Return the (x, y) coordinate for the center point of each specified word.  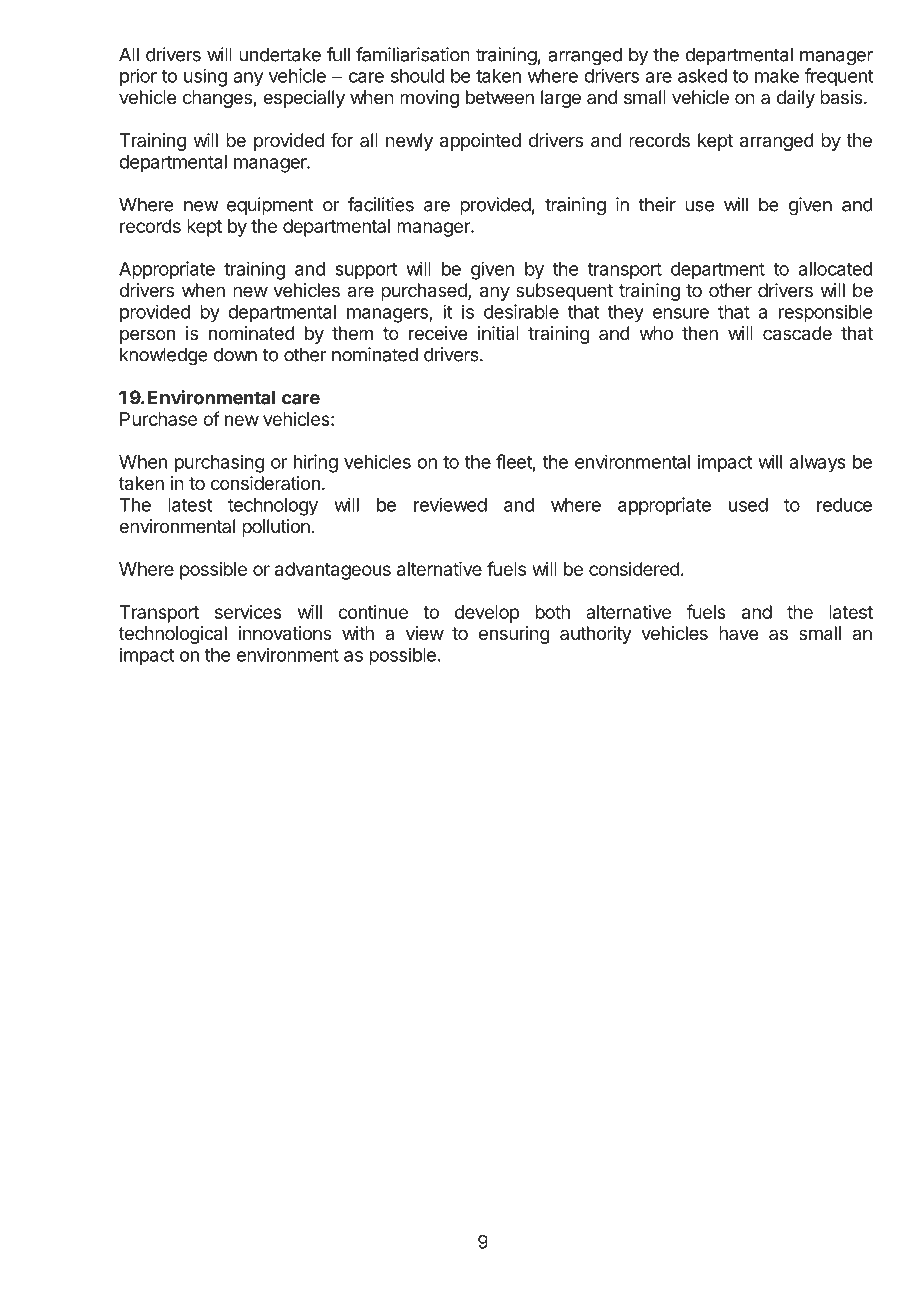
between (500, 97)
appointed (480, 142)
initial (498, 333)
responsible (825, 313)
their (657, 204)
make (777, 76)
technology (273, 507)
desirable (521, 311)
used (748, 505)
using (205, 77)
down (235, 354)
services (248, 612)
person (147, 336)
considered (634, 569)
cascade (797, 333)
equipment (270, 206)
